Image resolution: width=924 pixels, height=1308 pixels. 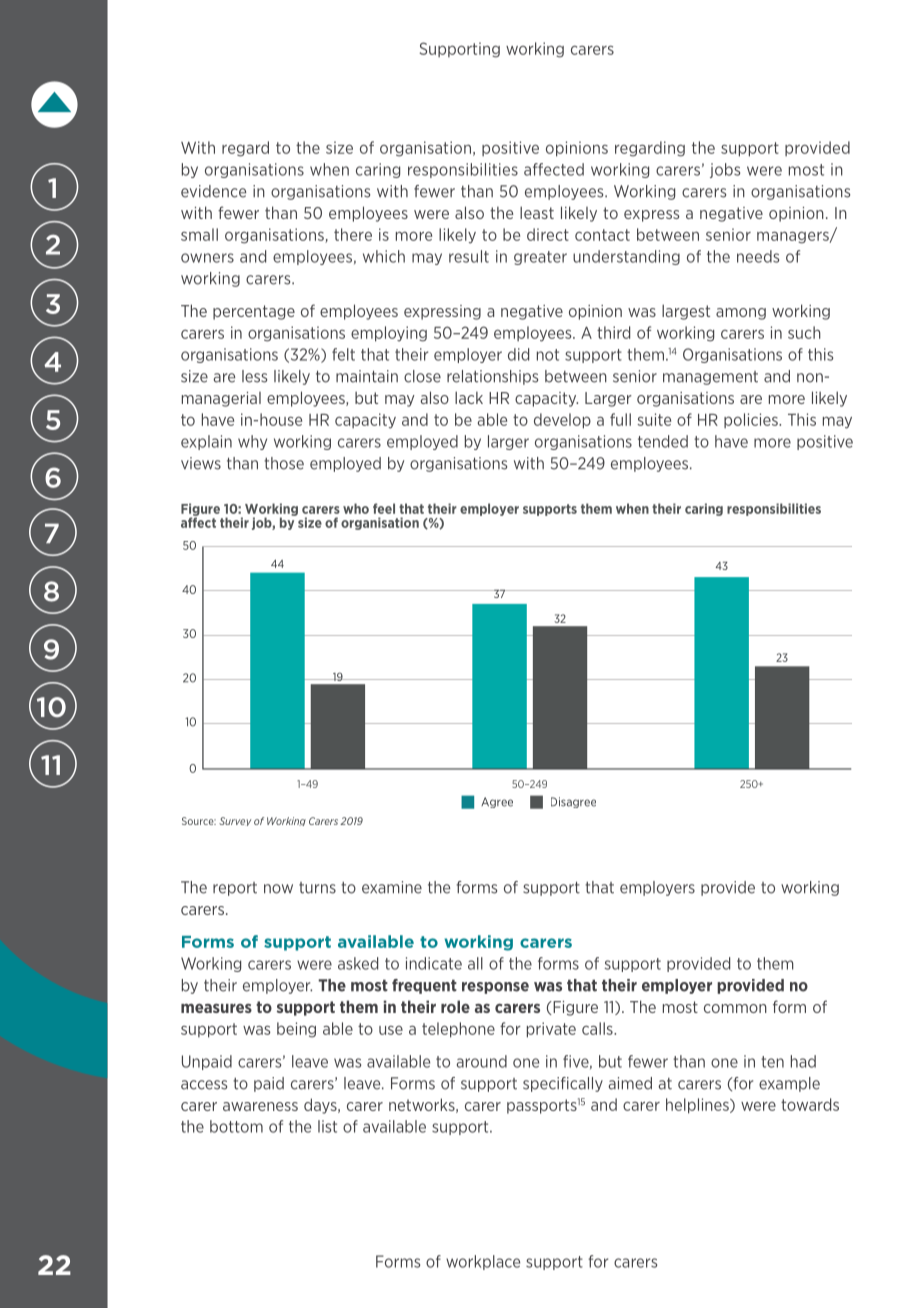 I want to click on common, so click(x=735, y=1008).
